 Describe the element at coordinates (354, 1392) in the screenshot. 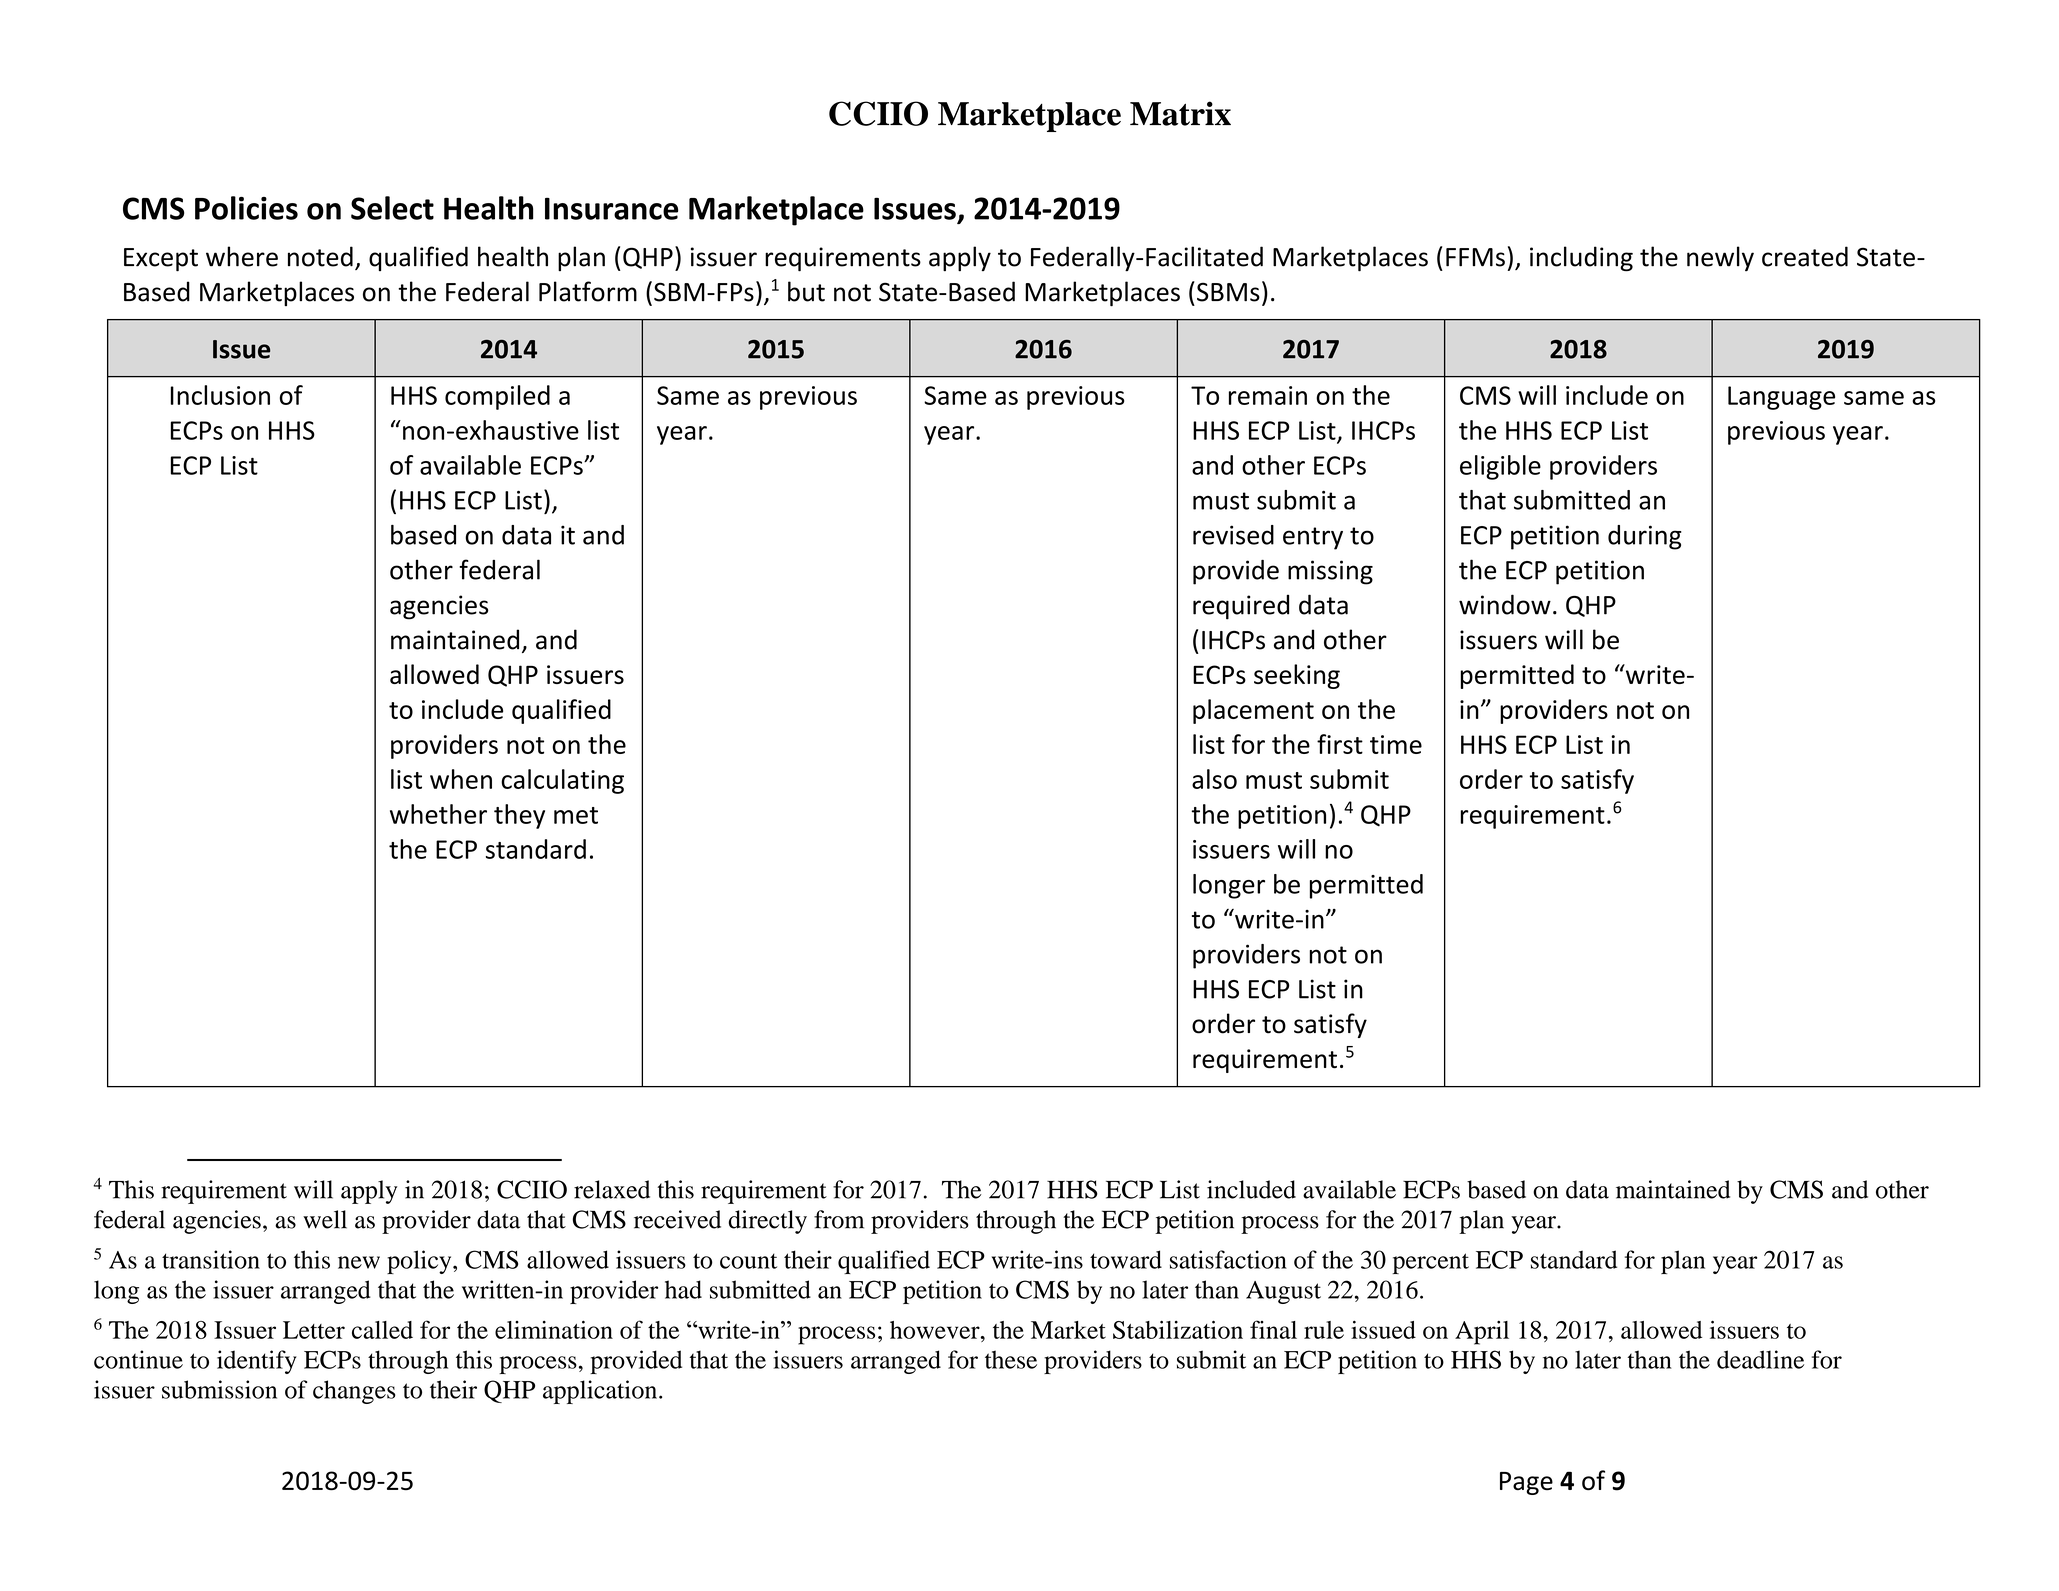

I see `changes` at that location.
